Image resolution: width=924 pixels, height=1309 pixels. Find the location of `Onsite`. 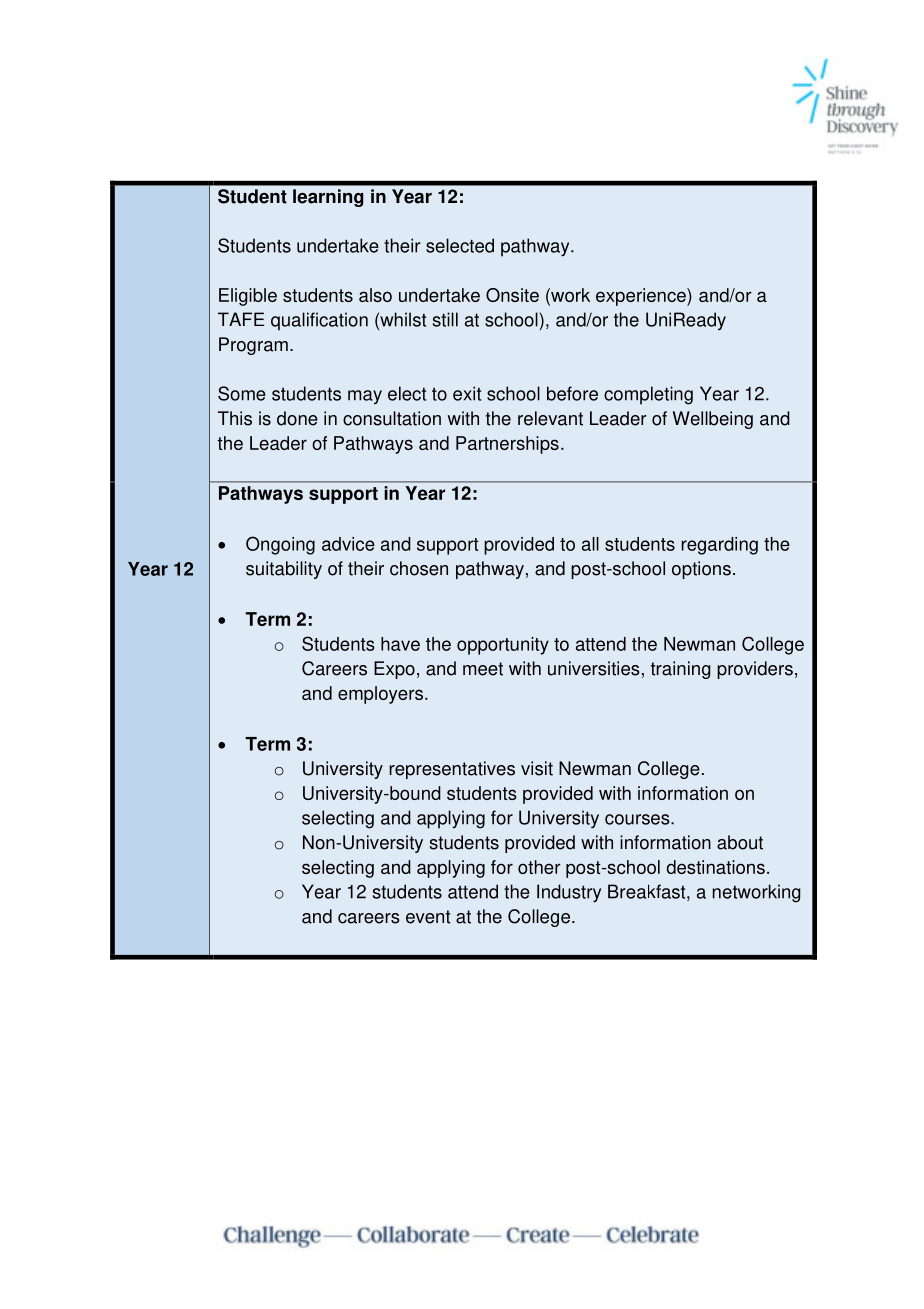

Onsite is located at coordinates (512, 295).
